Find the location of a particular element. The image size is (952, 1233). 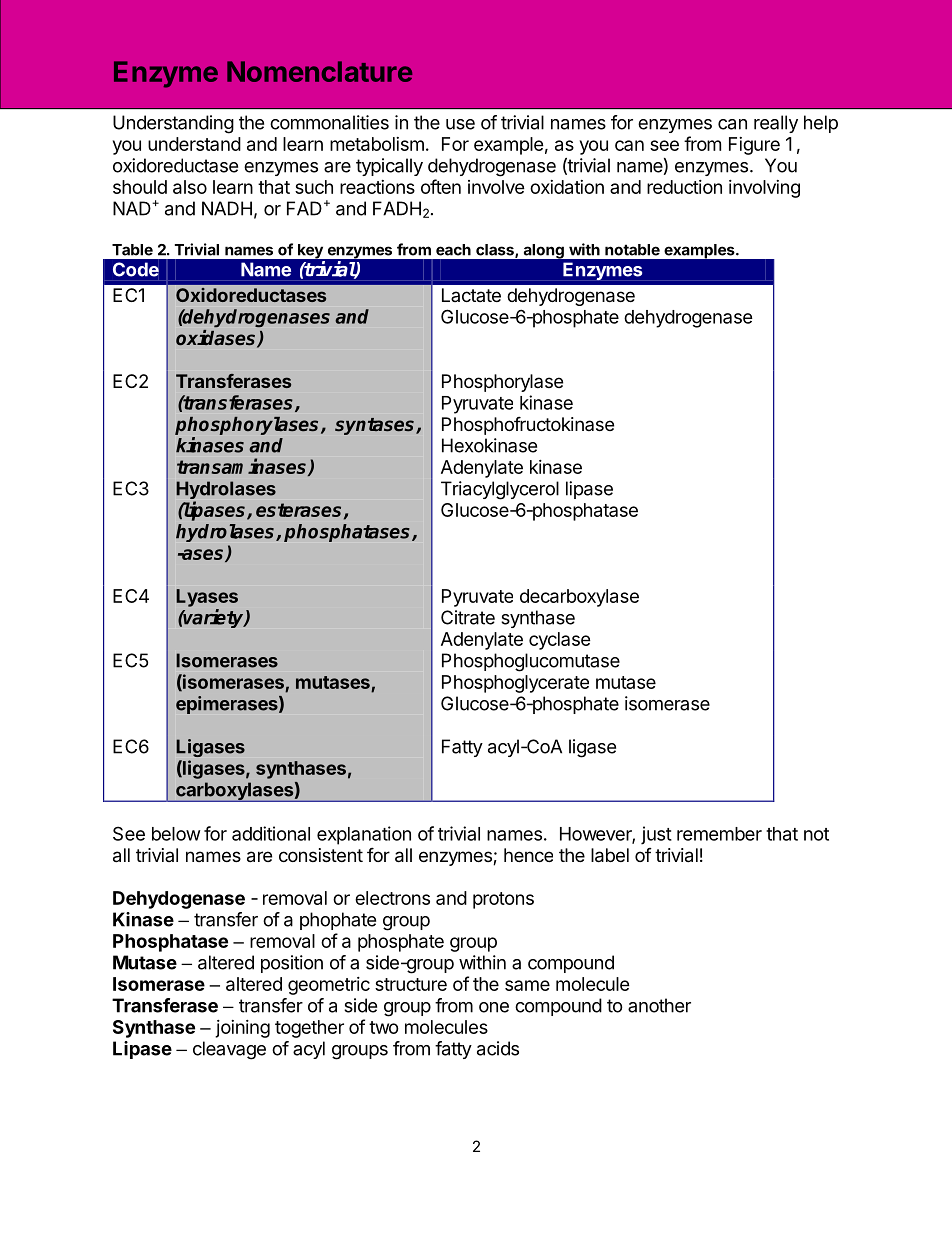

Citrate is located at coordinates (468, 617).
